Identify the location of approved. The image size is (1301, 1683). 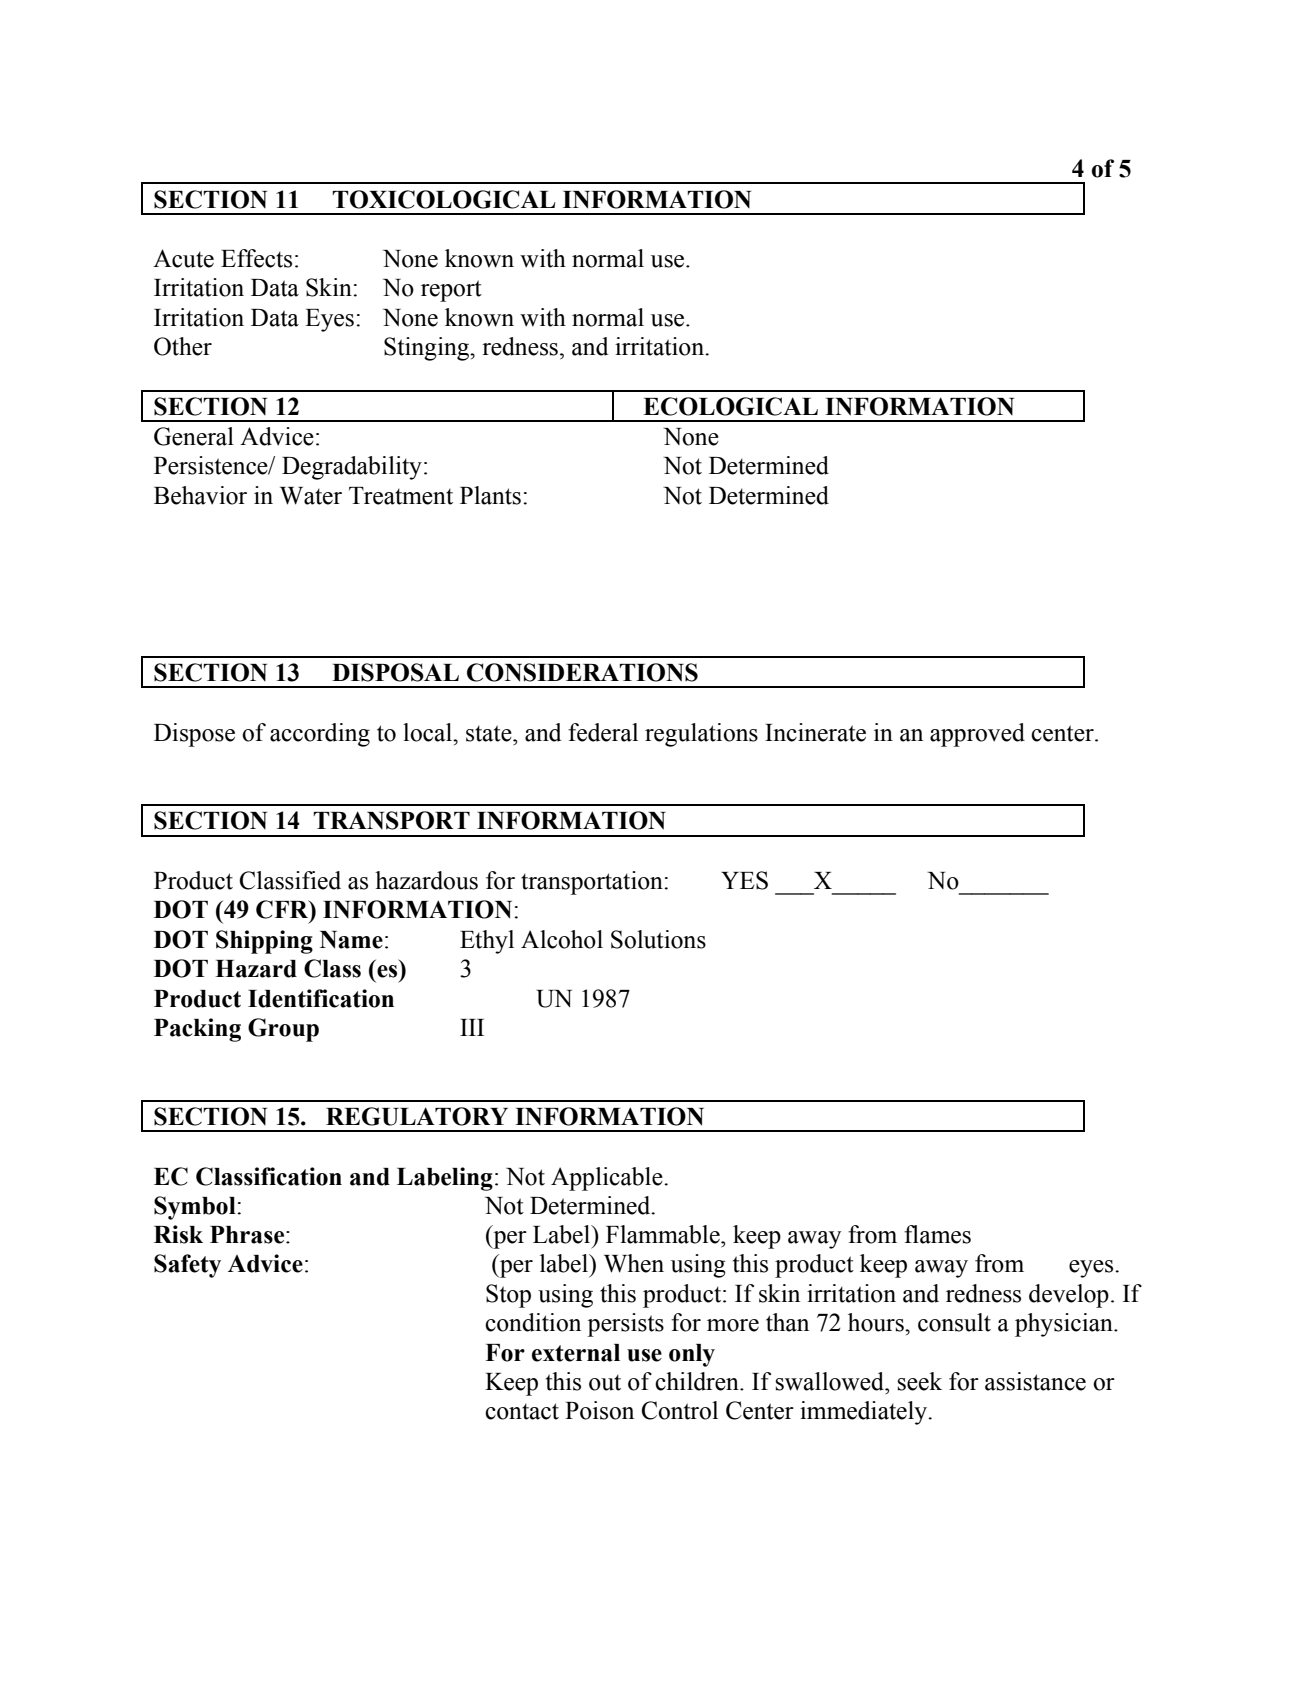
(977, 735).
